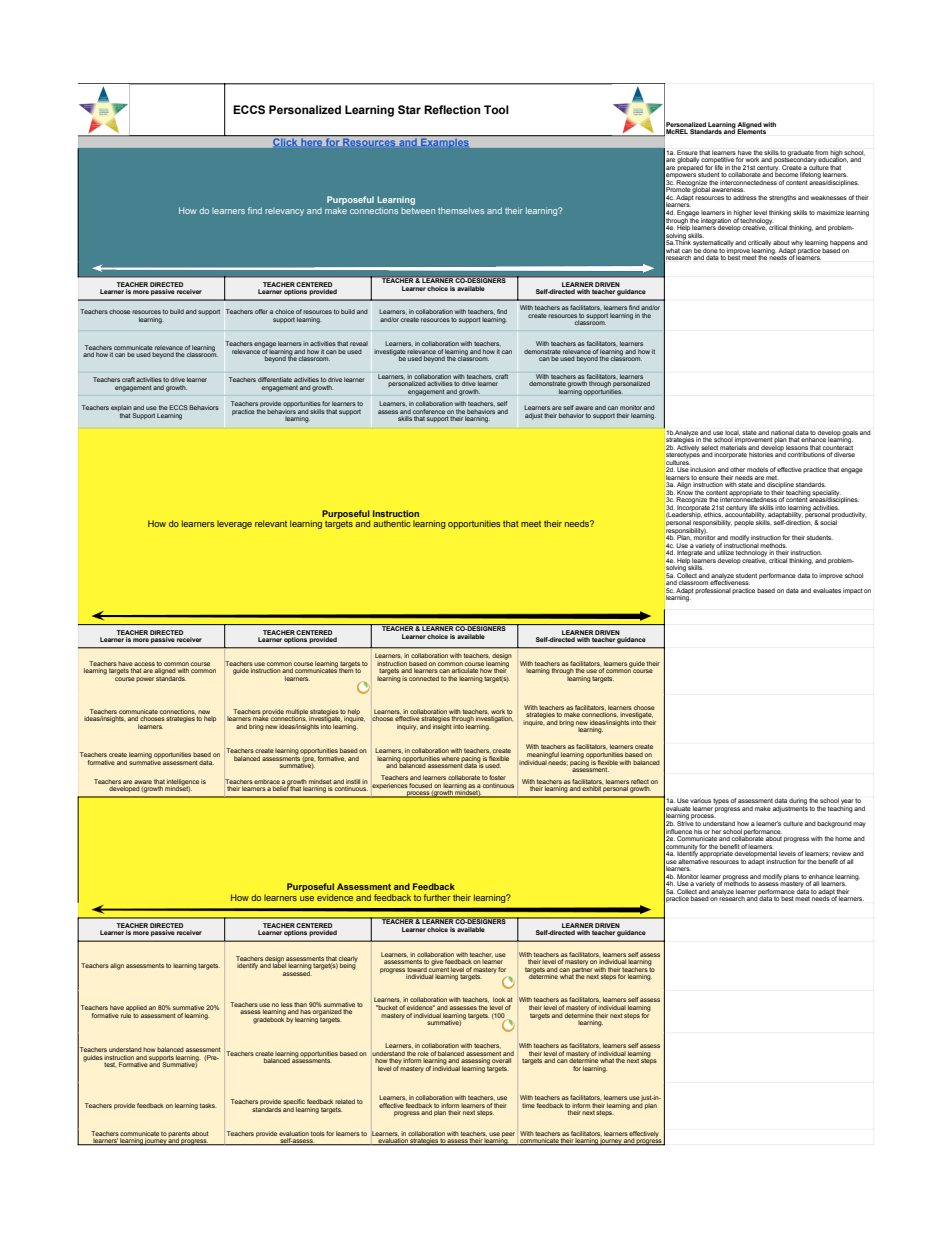  I want to click on leverage, so click(234, 524).
